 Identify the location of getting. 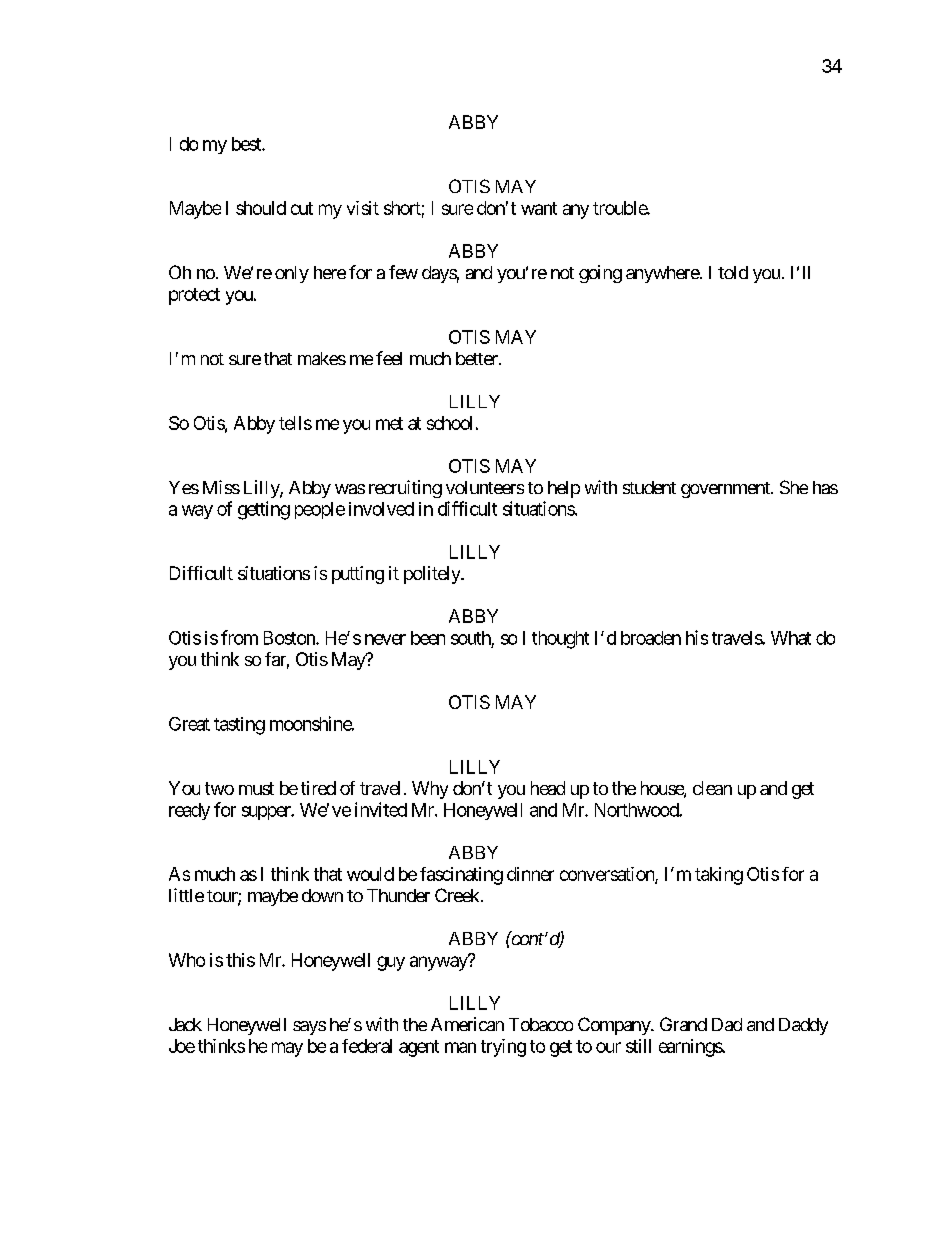
(264, 510).
